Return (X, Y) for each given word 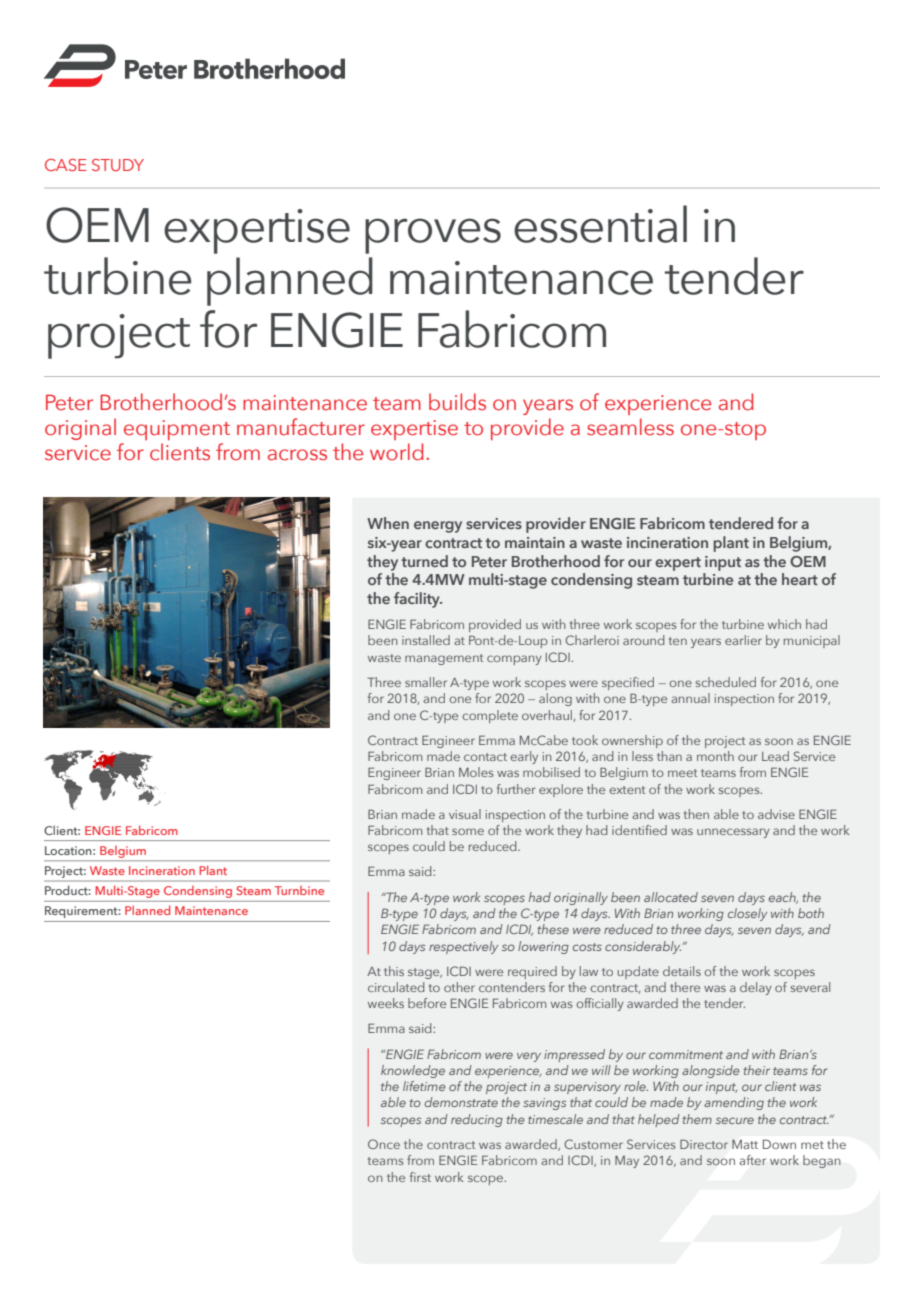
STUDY (118, 165)
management (444, 659)
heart (800, 579)
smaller (426, 682)
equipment (177, 430)
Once (384, 1144)
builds (457, 402)
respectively (463, 947)
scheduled (726, 682)
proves (433, 236)
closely (747, 914)
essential (600, 224)
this (394, 971)
